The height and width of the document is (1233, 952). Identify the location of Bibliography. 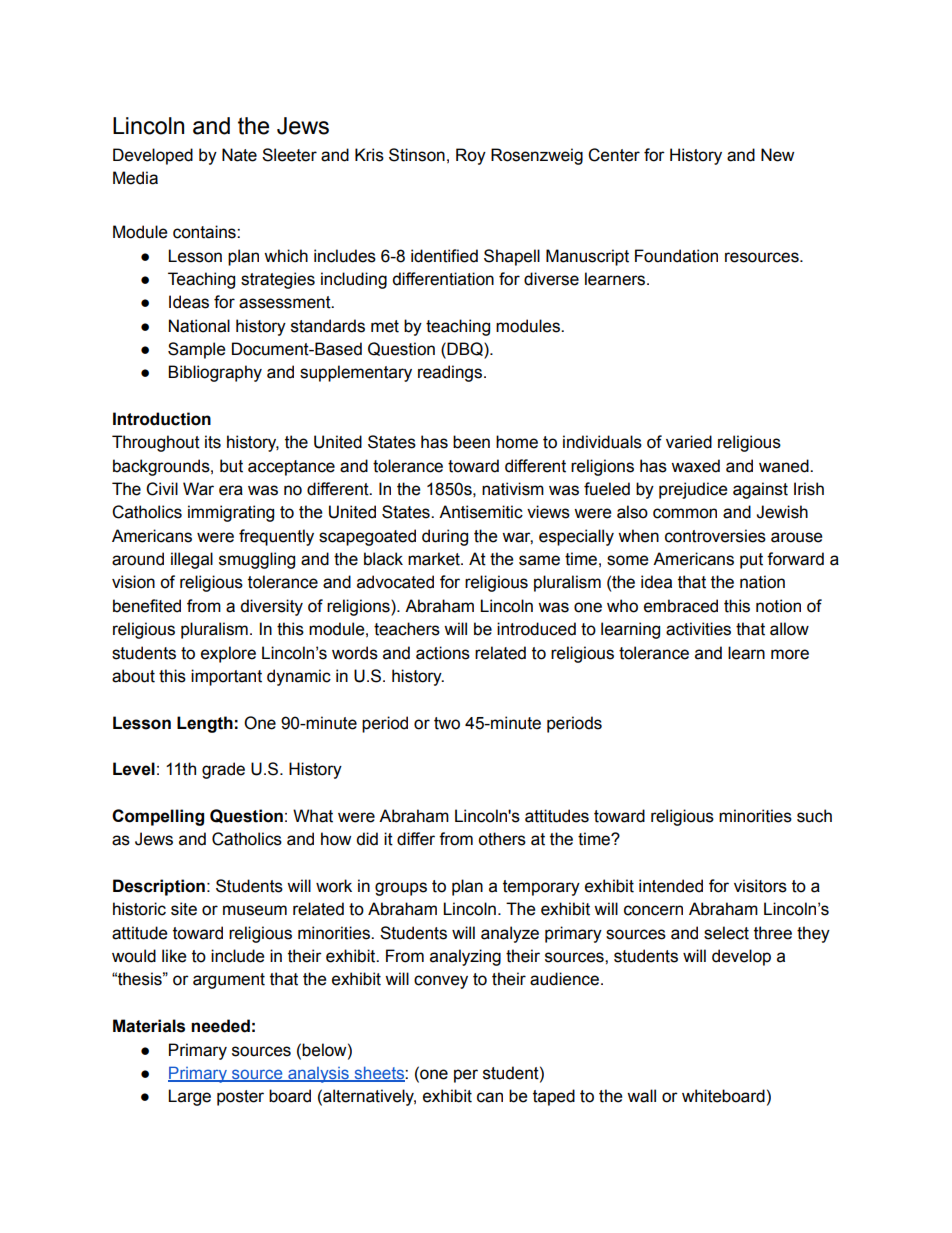
(215, 373).
